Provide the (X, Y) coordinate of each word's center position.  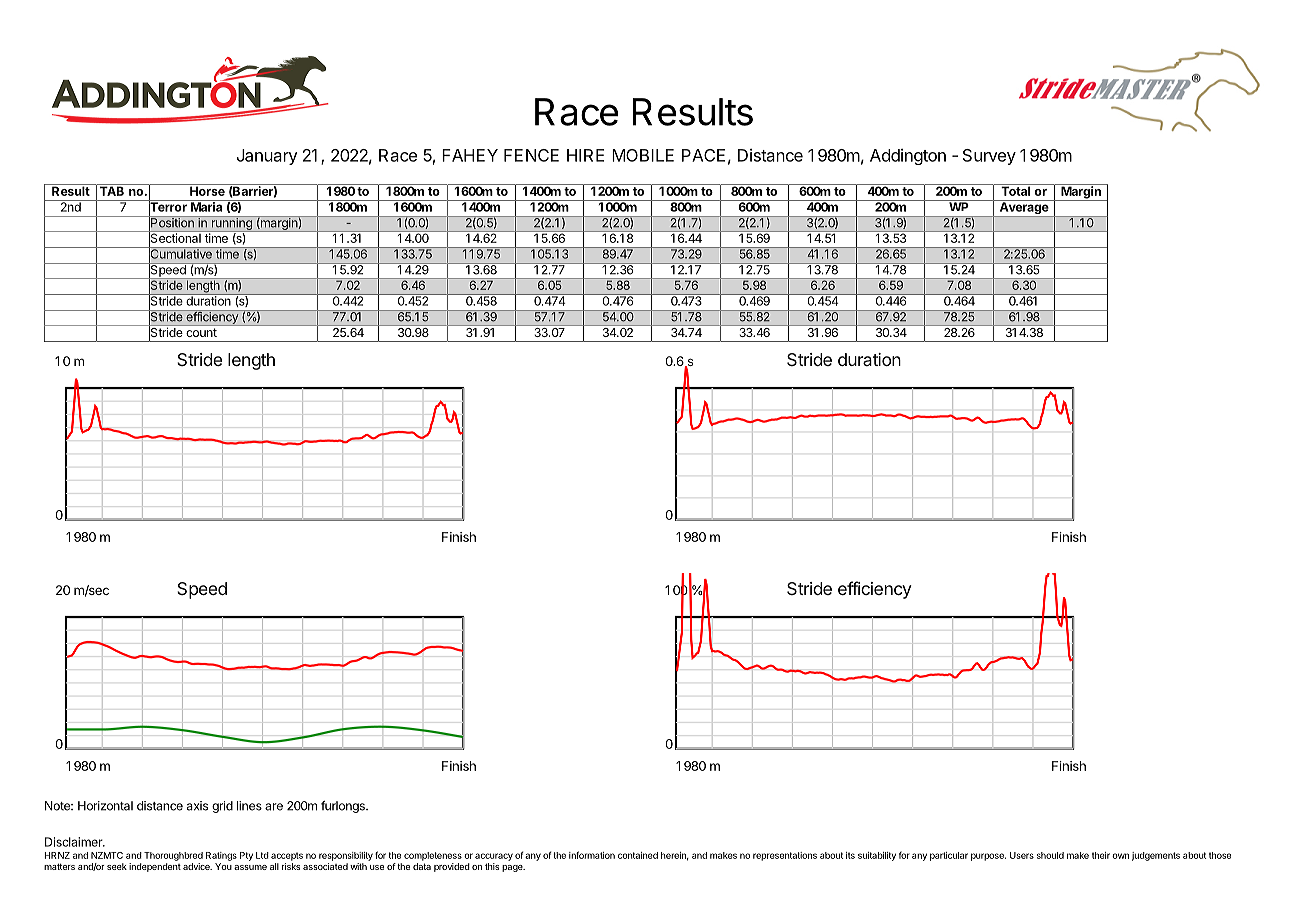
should (1050, 855)
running (231, 224)
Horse (207, 190)
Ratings (221, 856)
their (1101, 855)
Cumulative (181, 254)
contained (638, 855)
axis (197, 806)
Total (1015, 190)
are (274, 807)
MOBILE (643, 155)
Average (1024, 208)
